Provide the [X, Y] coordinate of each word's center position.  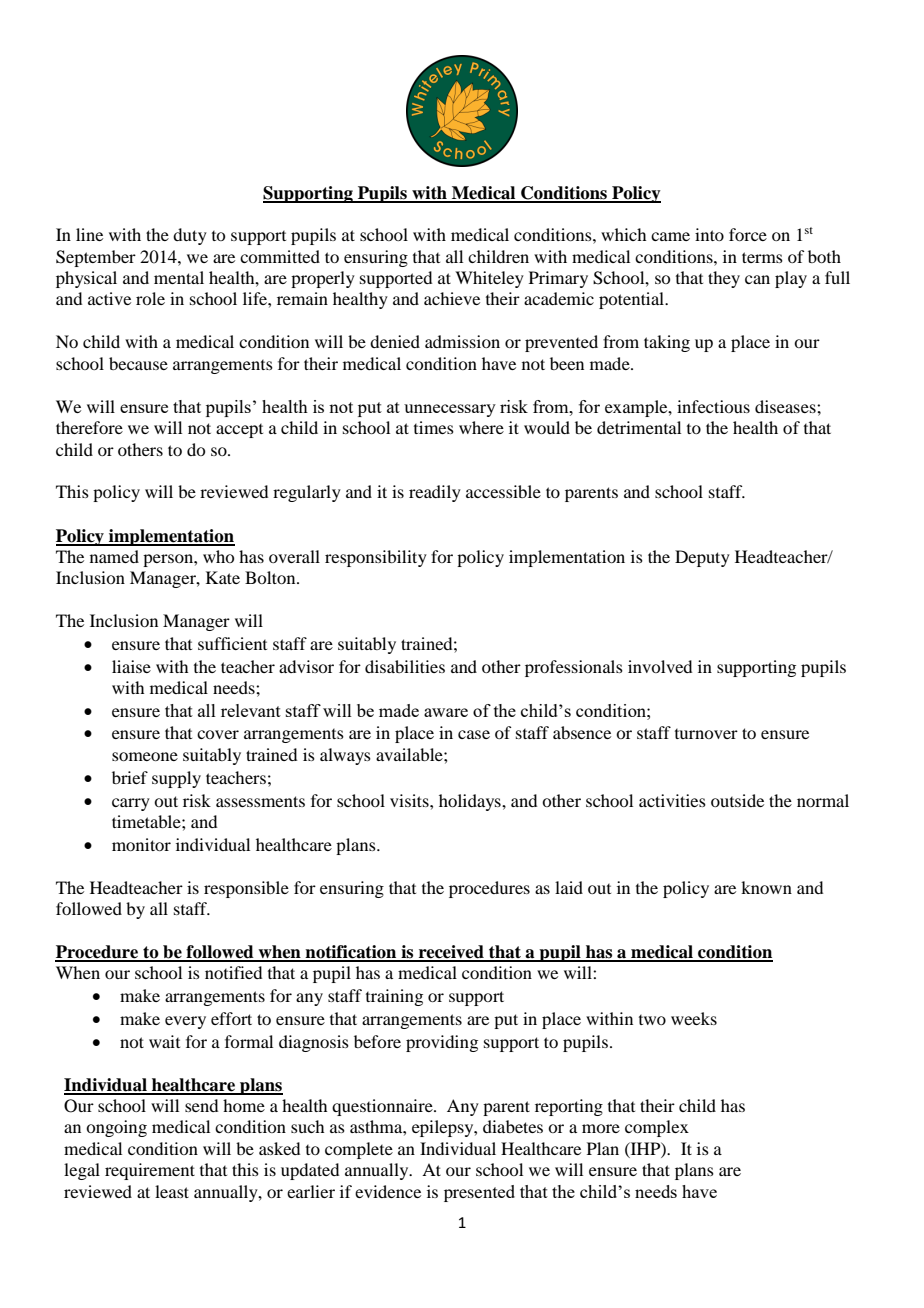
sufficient [232, 643]
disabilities [405, 666]
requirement [150, 1171]
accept [239, 431]
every [185, 1022]
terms [762, 257]
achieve [452, 298]
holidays [471, 802]
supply [176, 779]
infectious [713, 406]
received [451, 953]
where [481, 427]
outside [737, 800]
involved [660, 666]
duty [190, 236]
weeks [694, 1018]
